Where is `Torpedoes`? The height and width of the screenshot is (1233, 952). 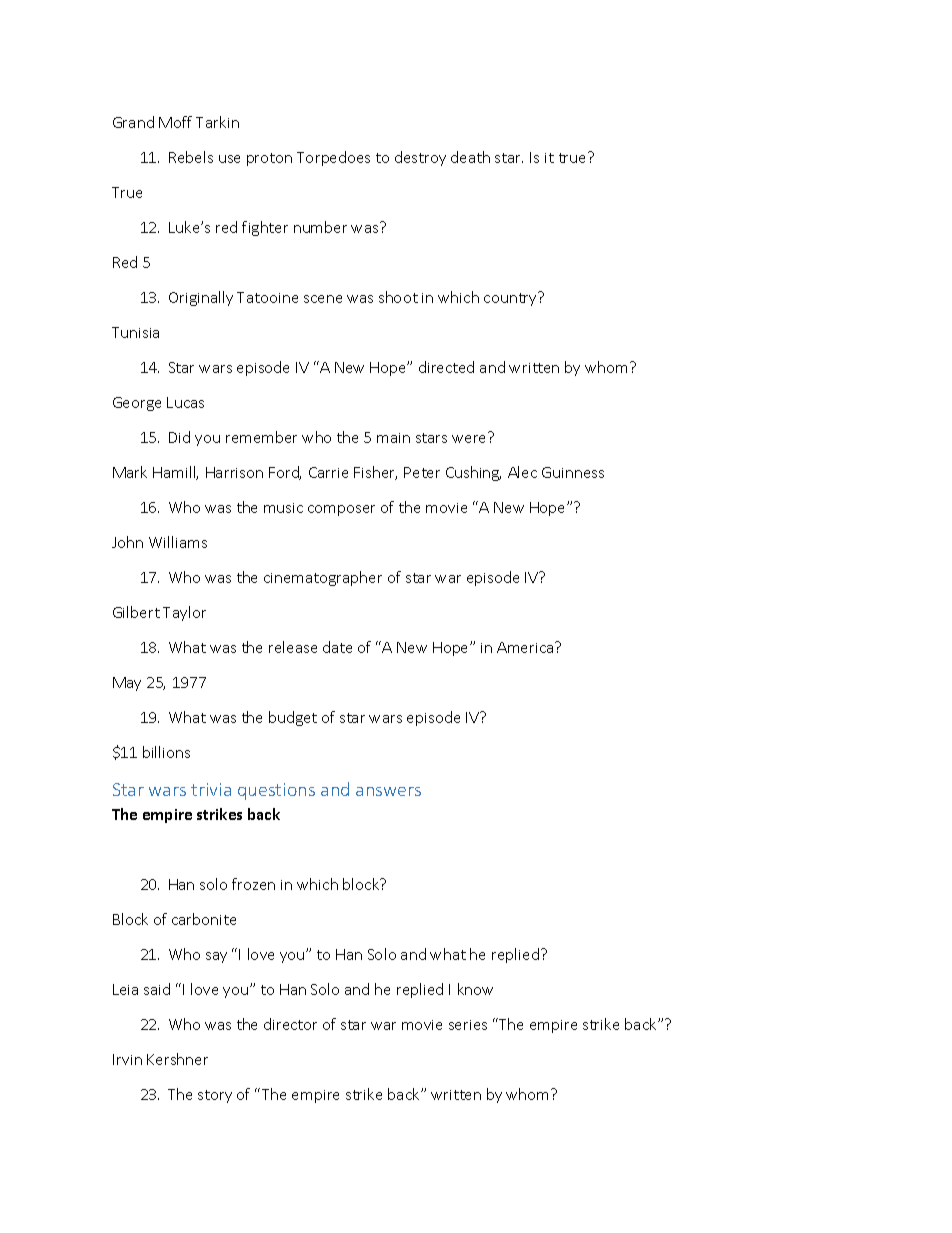 Torpedoes is located at coordinates (333, 158).
